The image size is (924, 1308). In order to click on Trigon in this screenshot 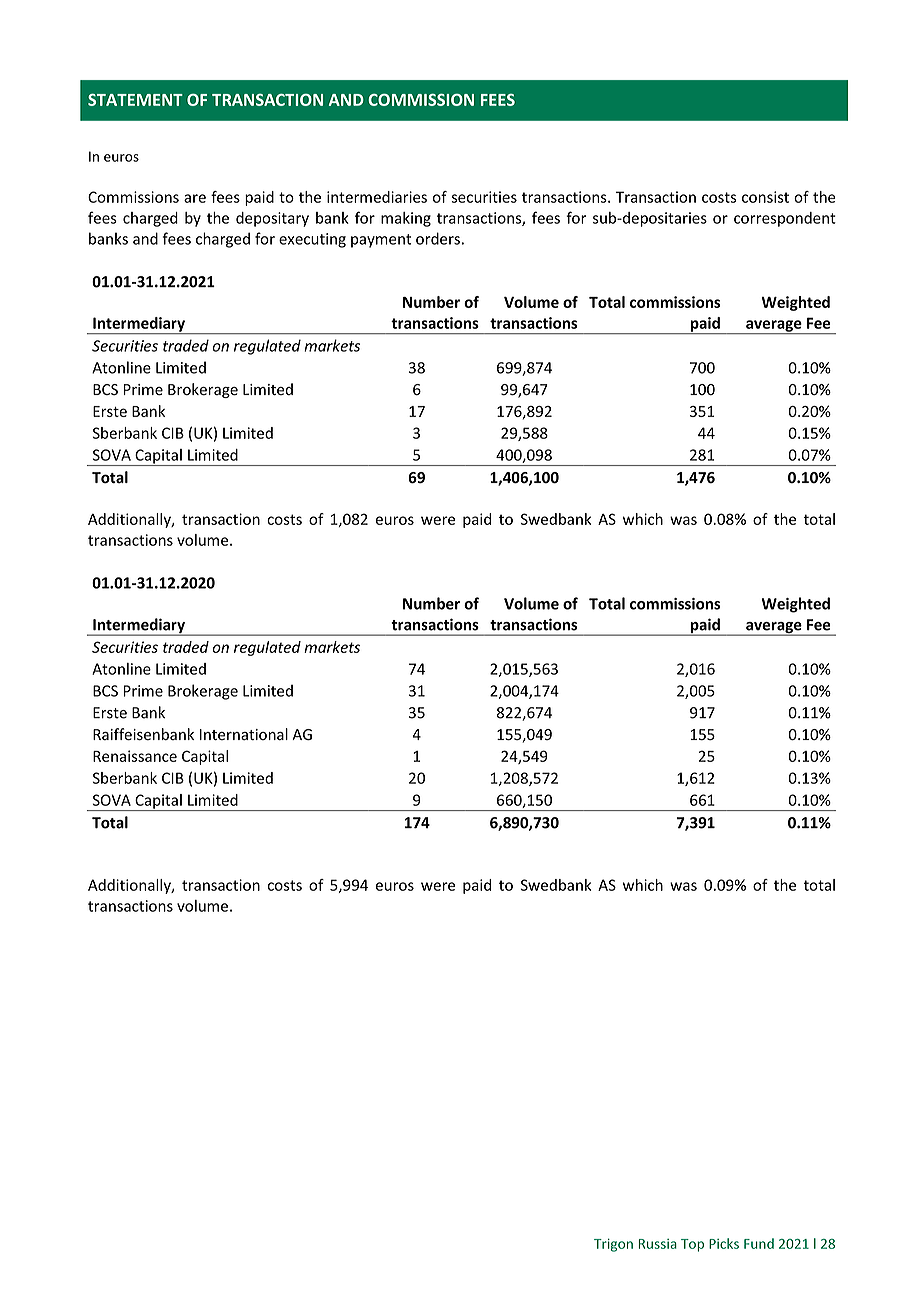, I will do `click(613, 1245)`.
